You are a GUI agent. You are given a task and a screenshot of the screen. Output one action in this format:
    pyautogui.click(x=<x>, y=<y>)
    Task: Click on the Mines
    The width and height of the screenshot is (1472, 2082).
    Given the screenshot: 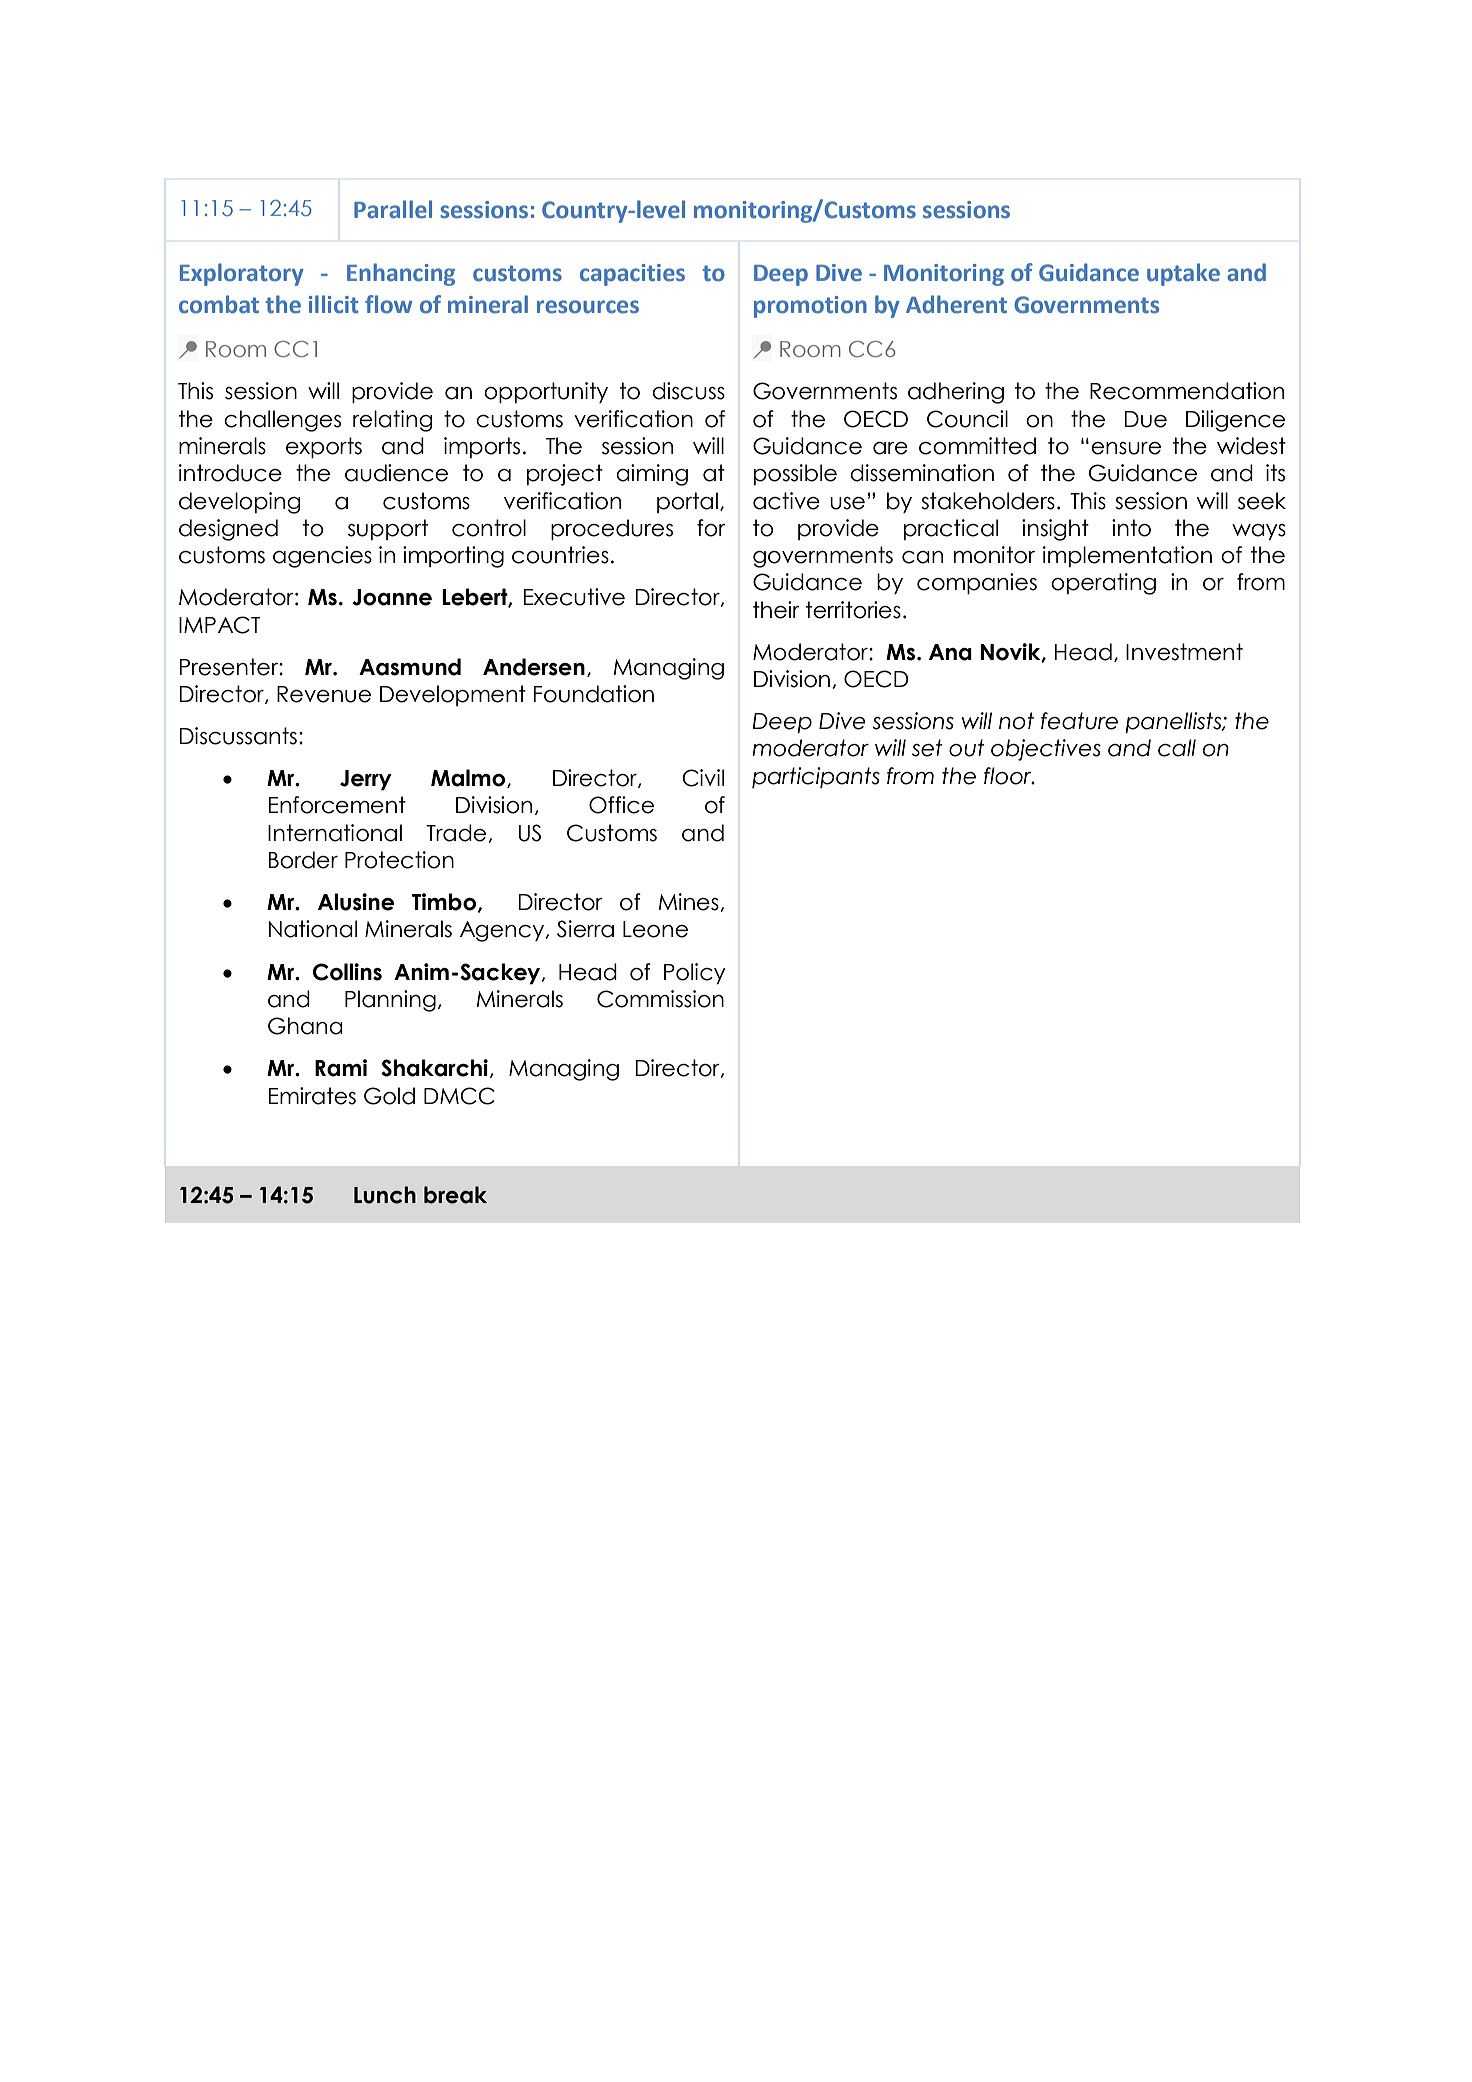 What is the action you would take?
    pyautogui.click(x=690, y=902)
